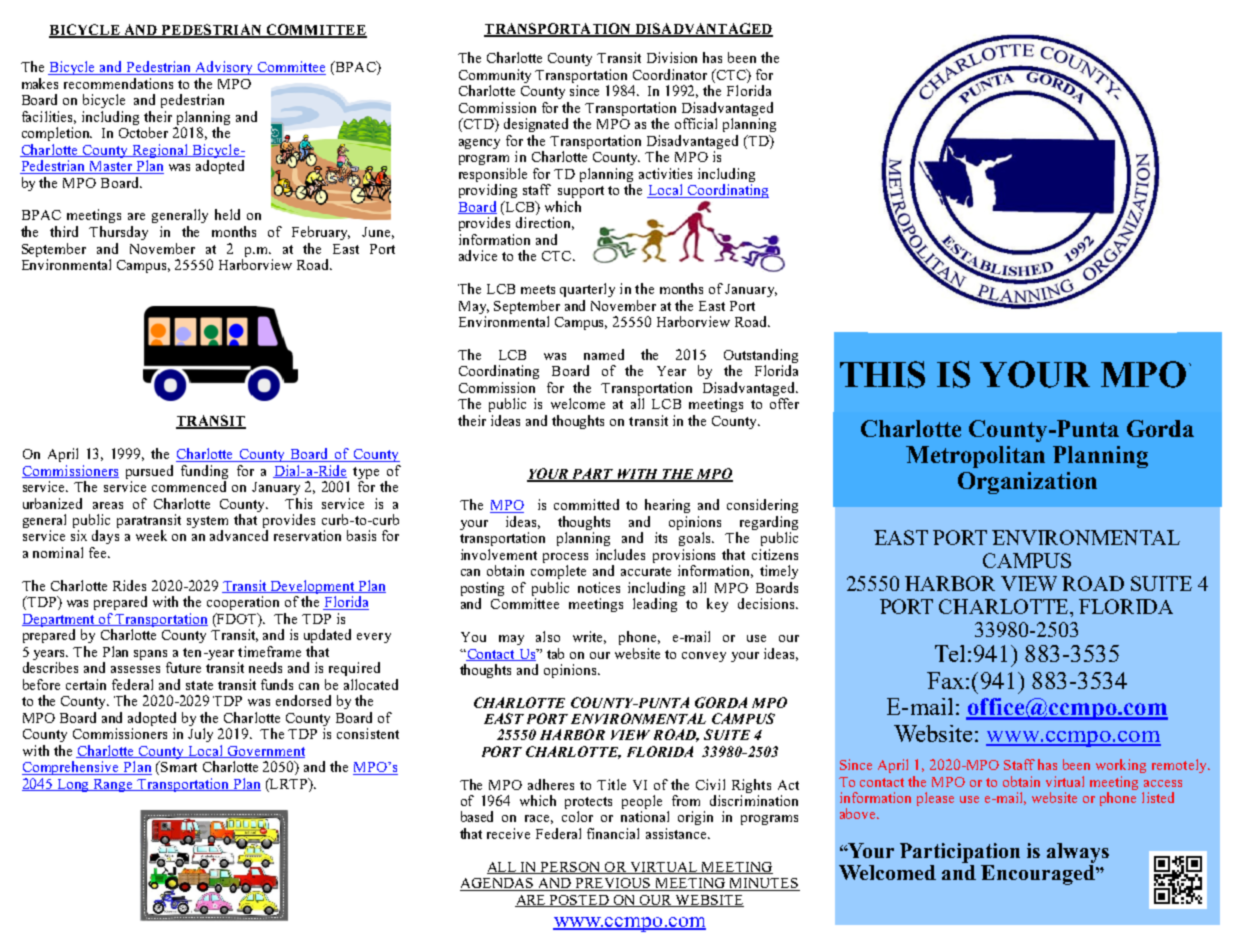 The height and width of the image is (952, 1233). Describe the element at coordinates (670, 74) in the image. I see `Coordinator` at that location.
